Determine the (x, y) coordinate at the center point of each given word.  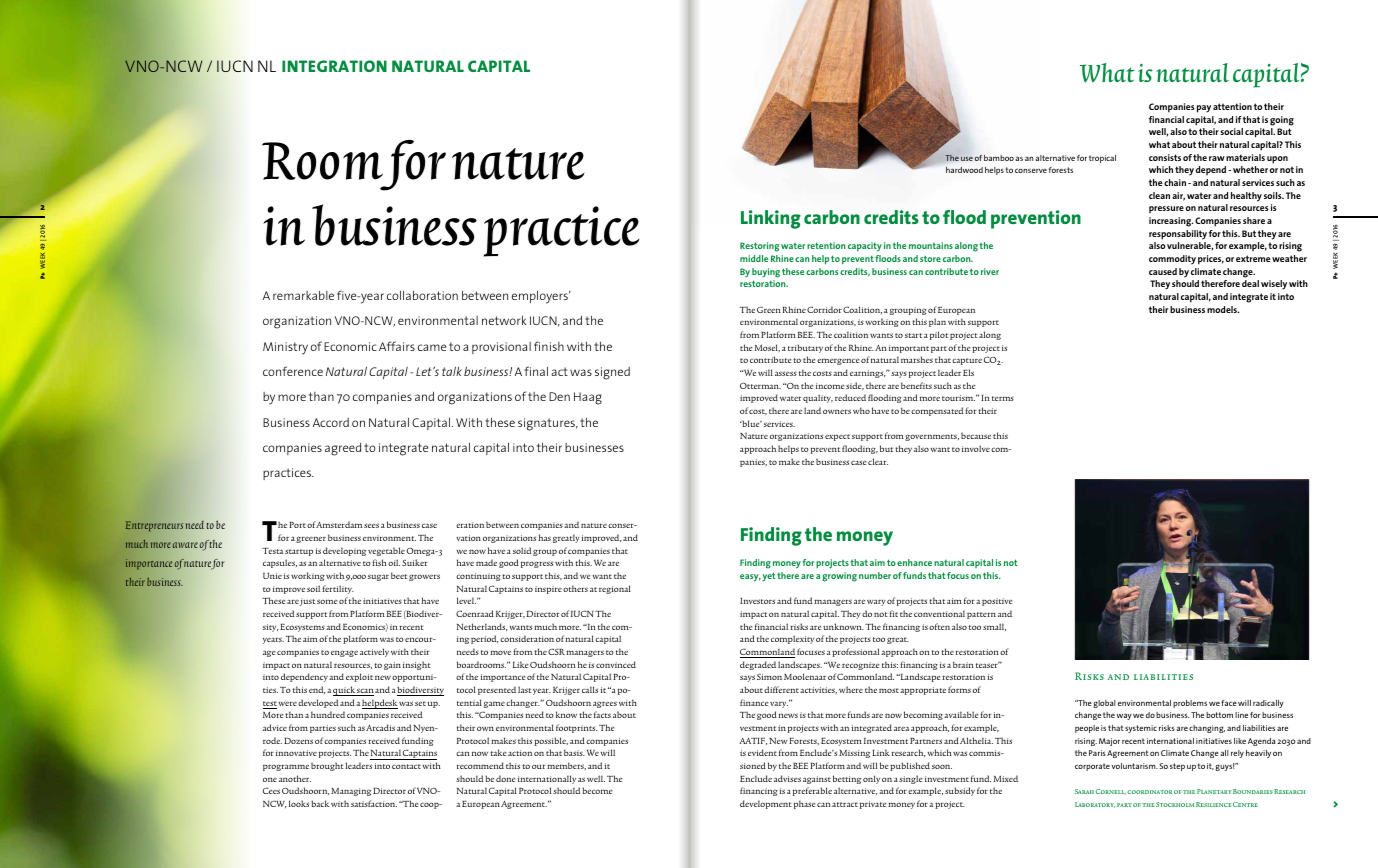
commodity (1172, 260)
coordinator (1149, 792)
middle (754, 258)
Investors (757, 601)
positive (997, 602)
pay (1204, 109)
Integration (334, 66)
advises (787, 778)
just (307, 602)
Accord (331, 422)
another (295, 778)
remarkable (303, 295)
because (976, 435)
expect (837, 437)
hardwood (964, 170)
